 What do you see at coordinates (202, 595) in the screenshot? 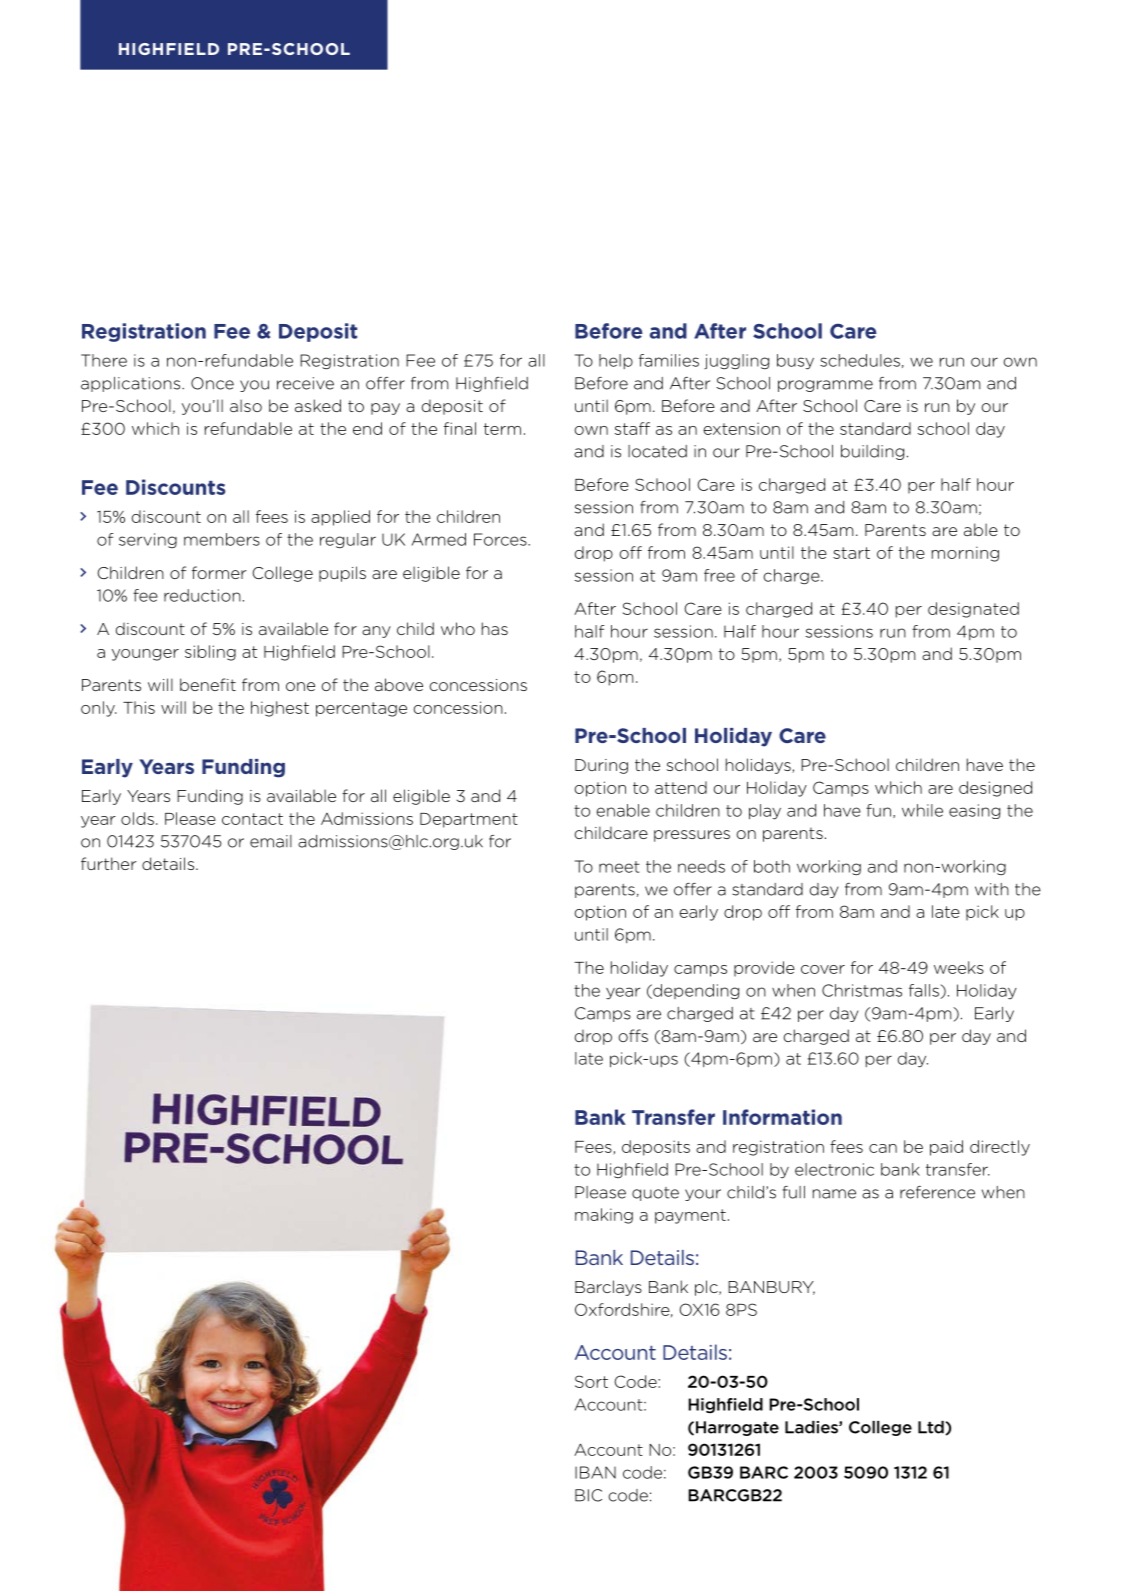
I see `reduction` at bounding box center [202, 595].
